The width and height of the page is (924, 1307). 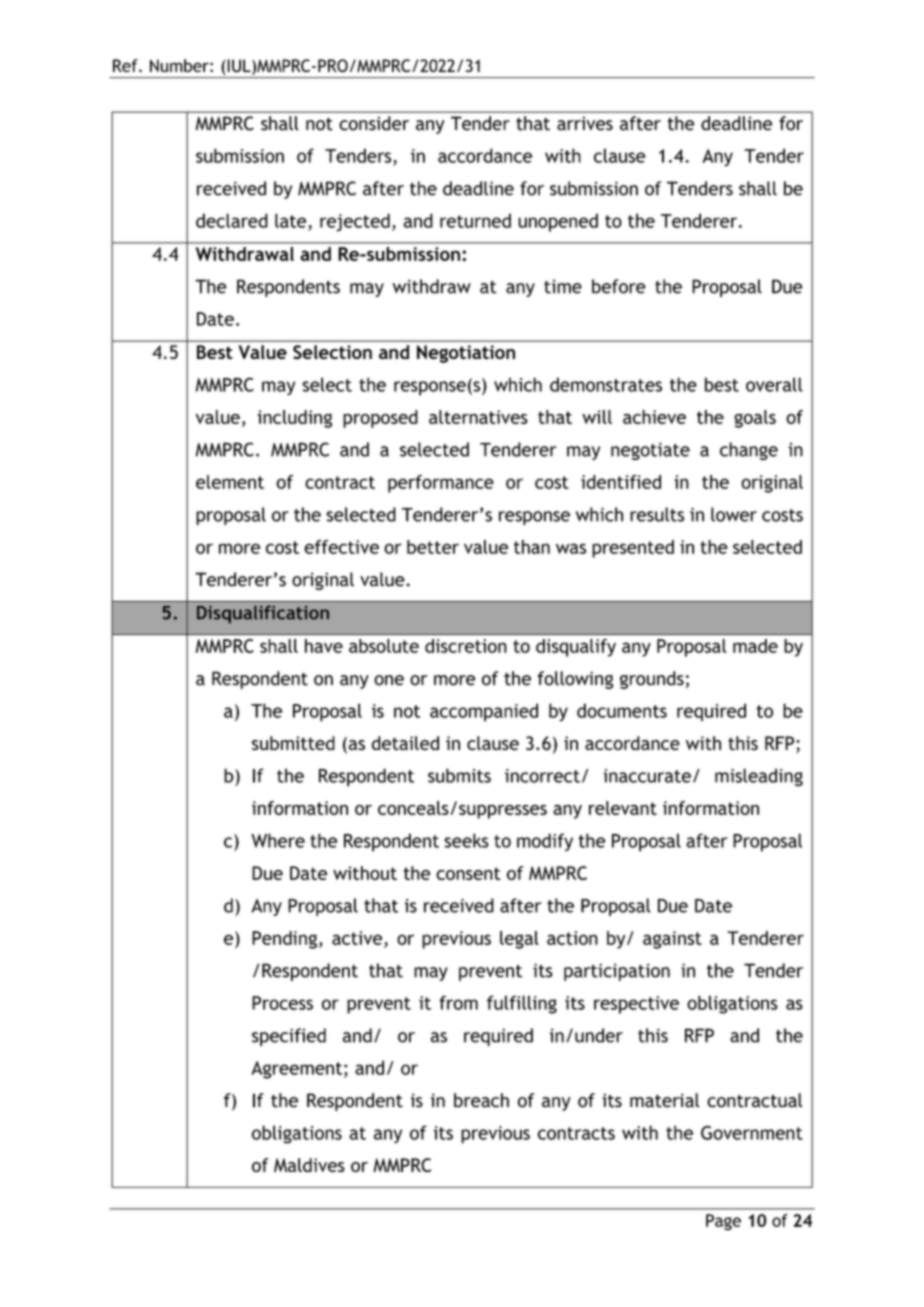 I want to click on seeks, so click(x=467, y=840).
